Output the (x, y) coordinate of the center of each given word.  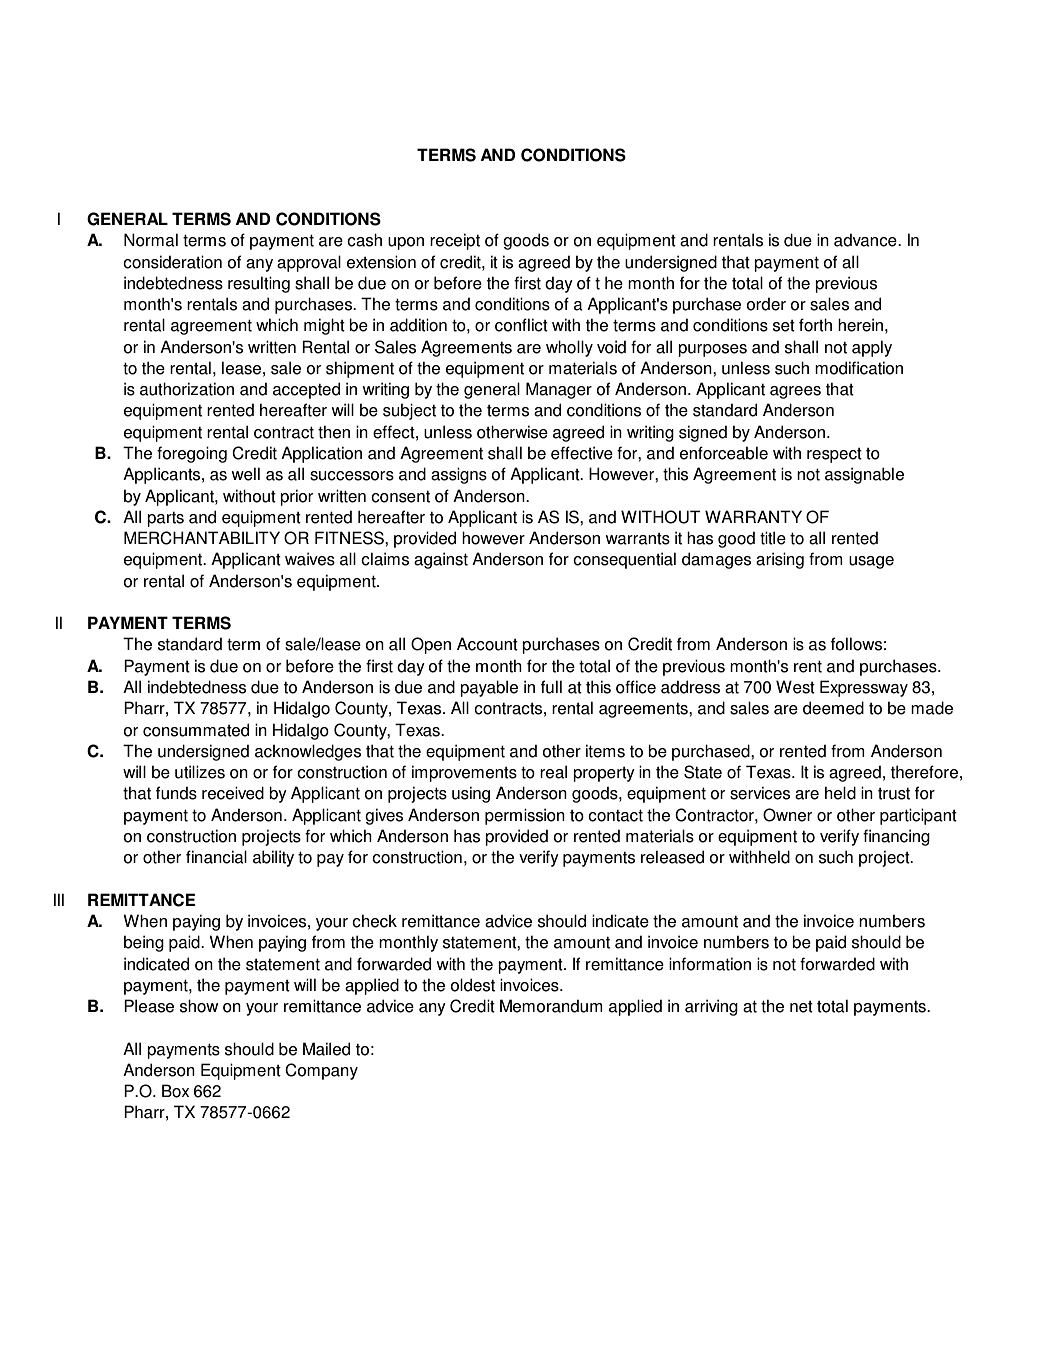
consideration (172, 262)
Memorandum (551, 1006)
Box (175, 1091)
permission (525, 816)
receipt (455, 241)
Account (487, 644)
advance (866, 240)
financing (896, 837)
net (801, 1007)
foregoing (192, 454)
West (795, 687)
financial (216, 857)
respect (834, 455)
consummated (196, 730)
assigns (459, 475)
